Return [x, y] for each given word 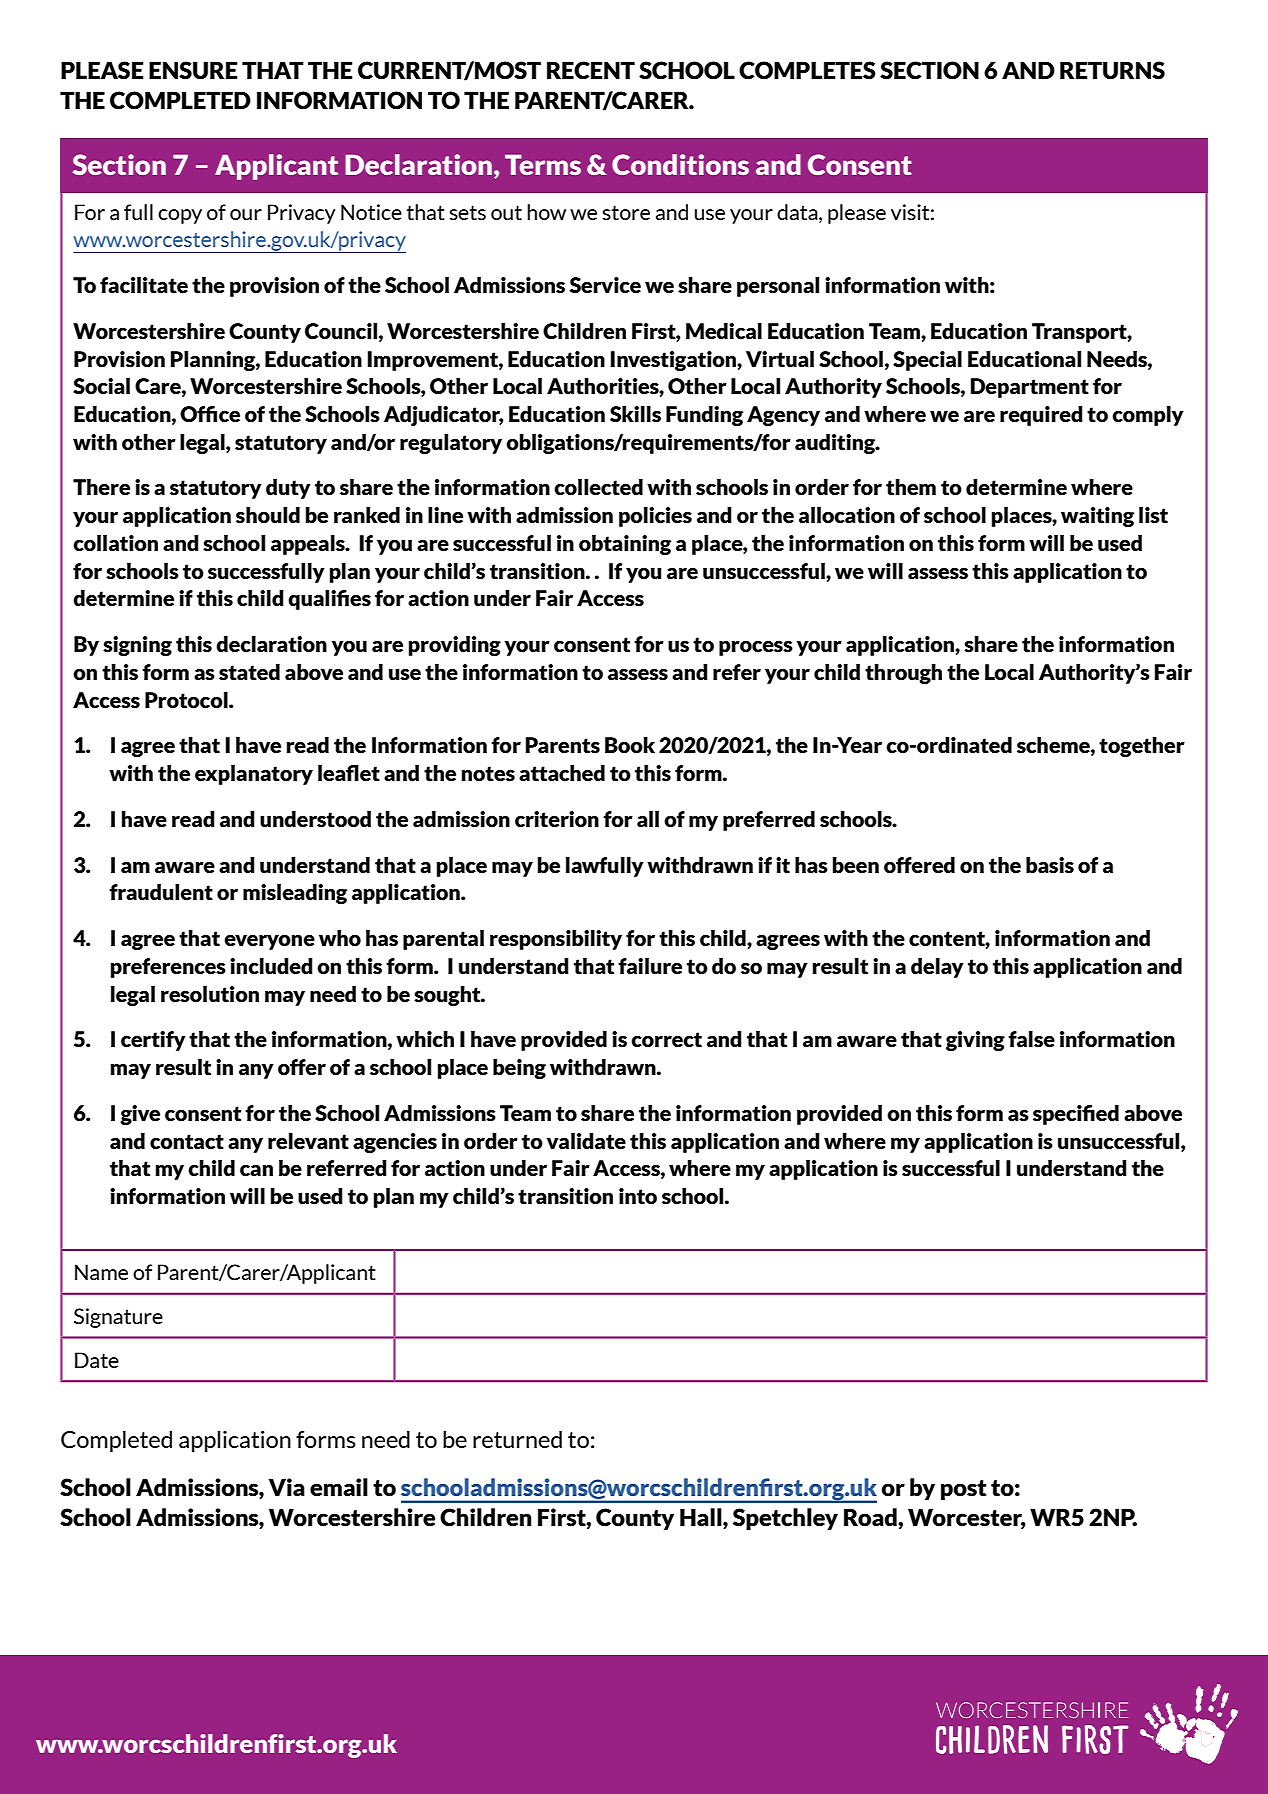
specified [1076, 1115]
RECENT [591, 70]
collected [598, 487]
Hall [702, 1518]
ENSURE [193, 70]
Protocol [187, 700]
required [1041, 416]
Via [287, 1487]
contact [187, 1141]
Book [630, 745]
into [638, 1196]
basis [1050, 865]
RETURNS [1112, 70]
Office [210, 414]
